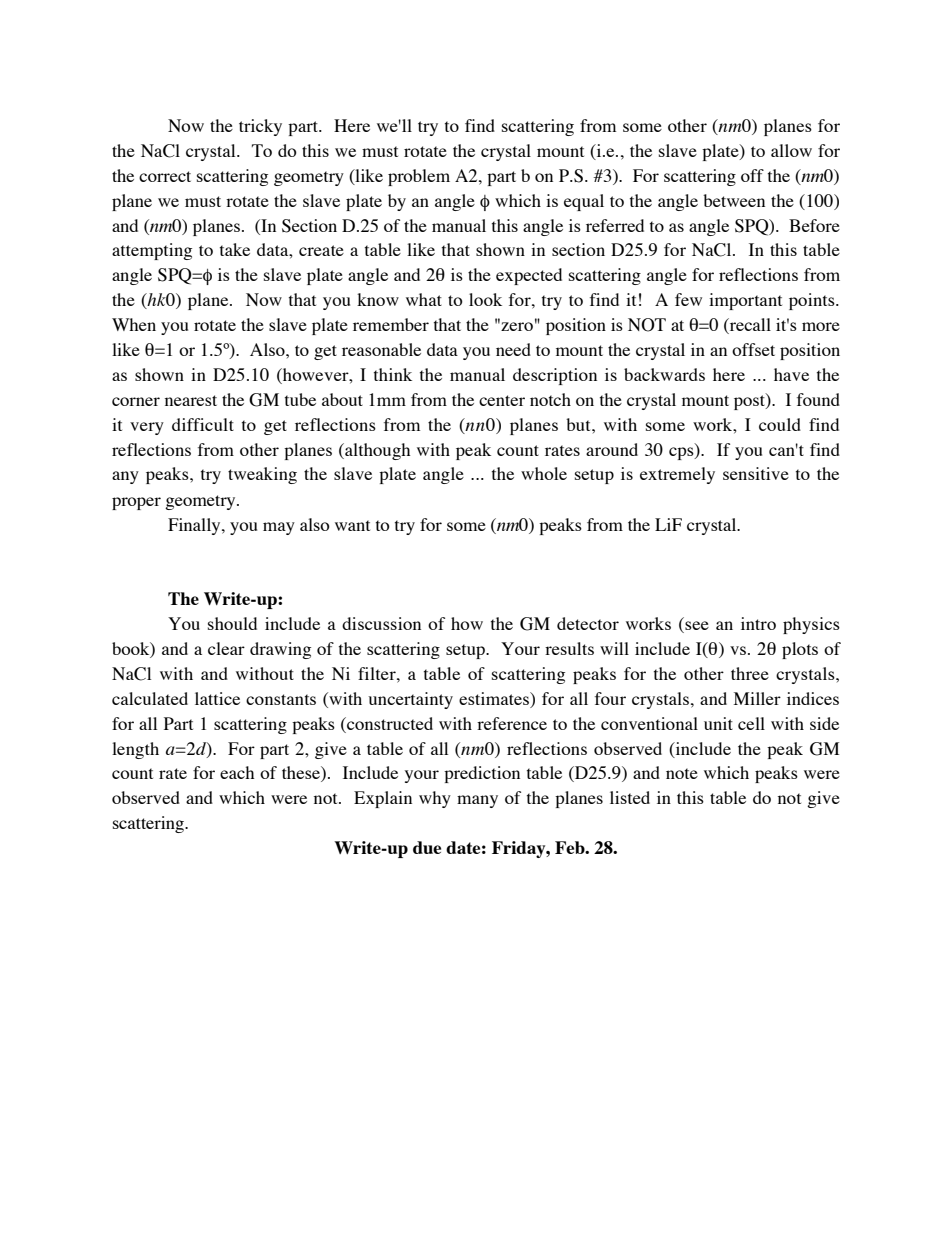  What do you see at coordinates (753, 349) in the document?
I see `offset` at bounding box center [753, 349].
